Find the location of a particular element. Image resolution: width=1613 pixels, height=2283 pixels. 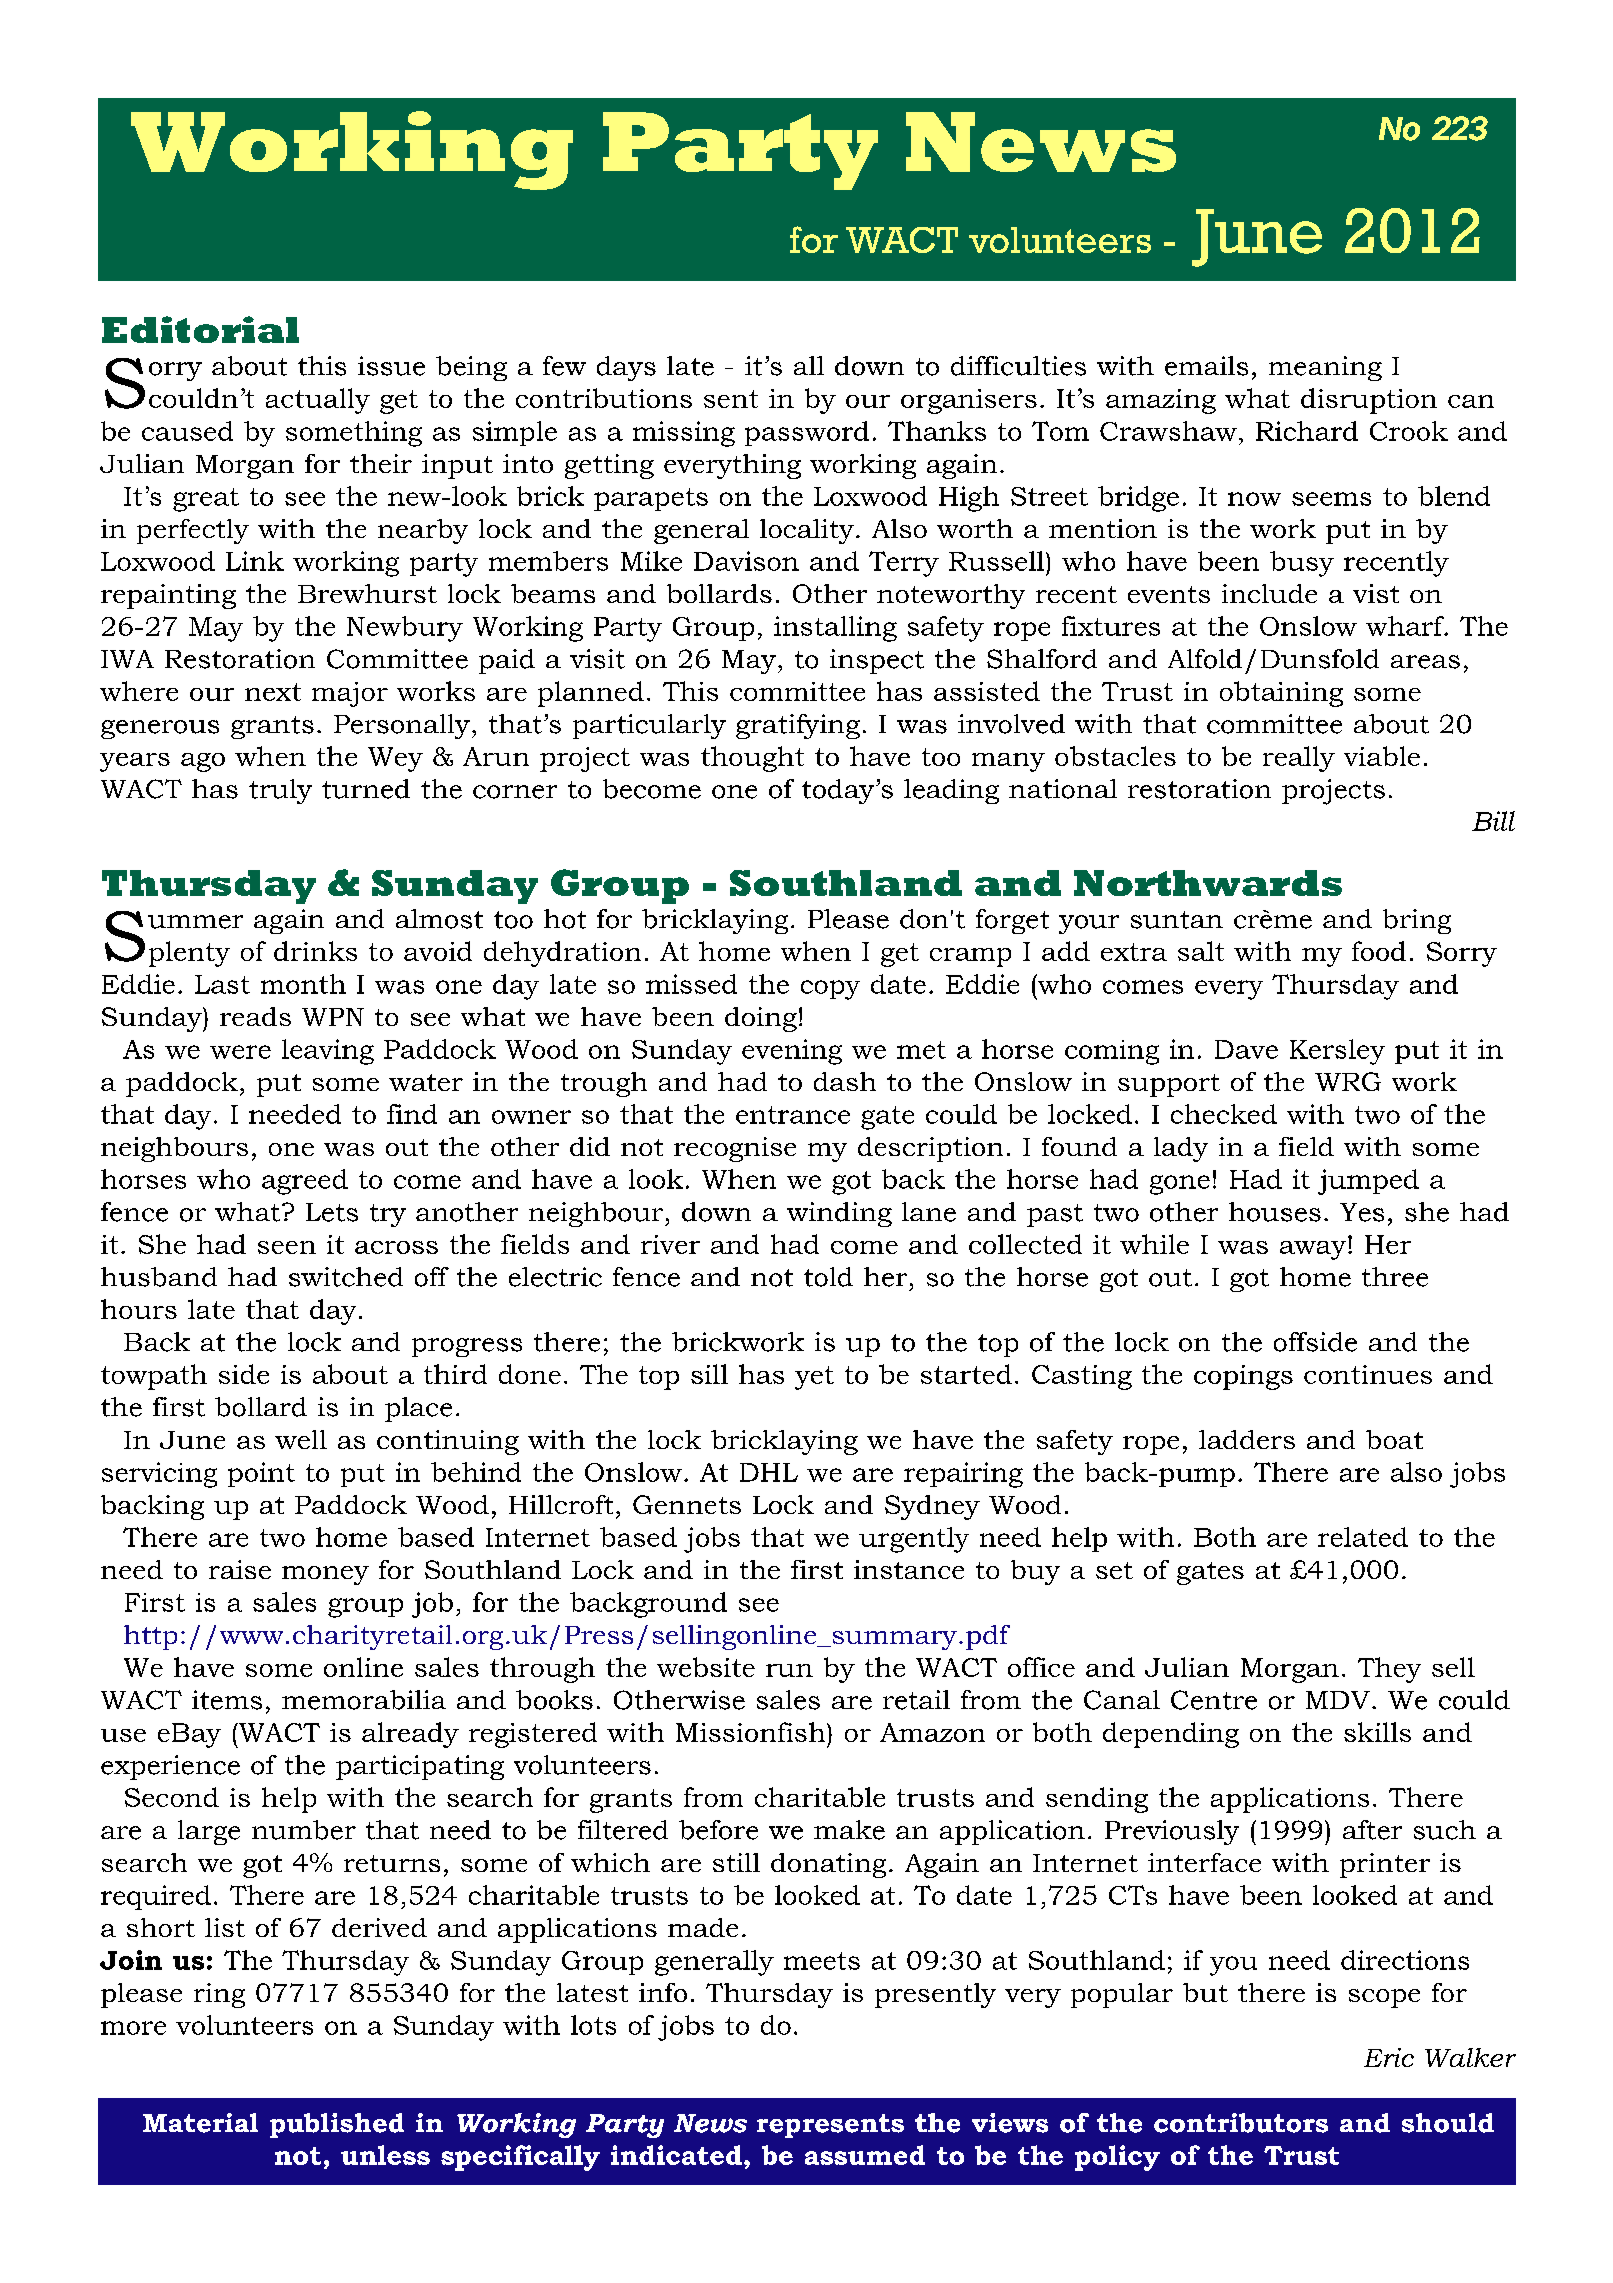

seen is located at coordinates (287, 1247).
